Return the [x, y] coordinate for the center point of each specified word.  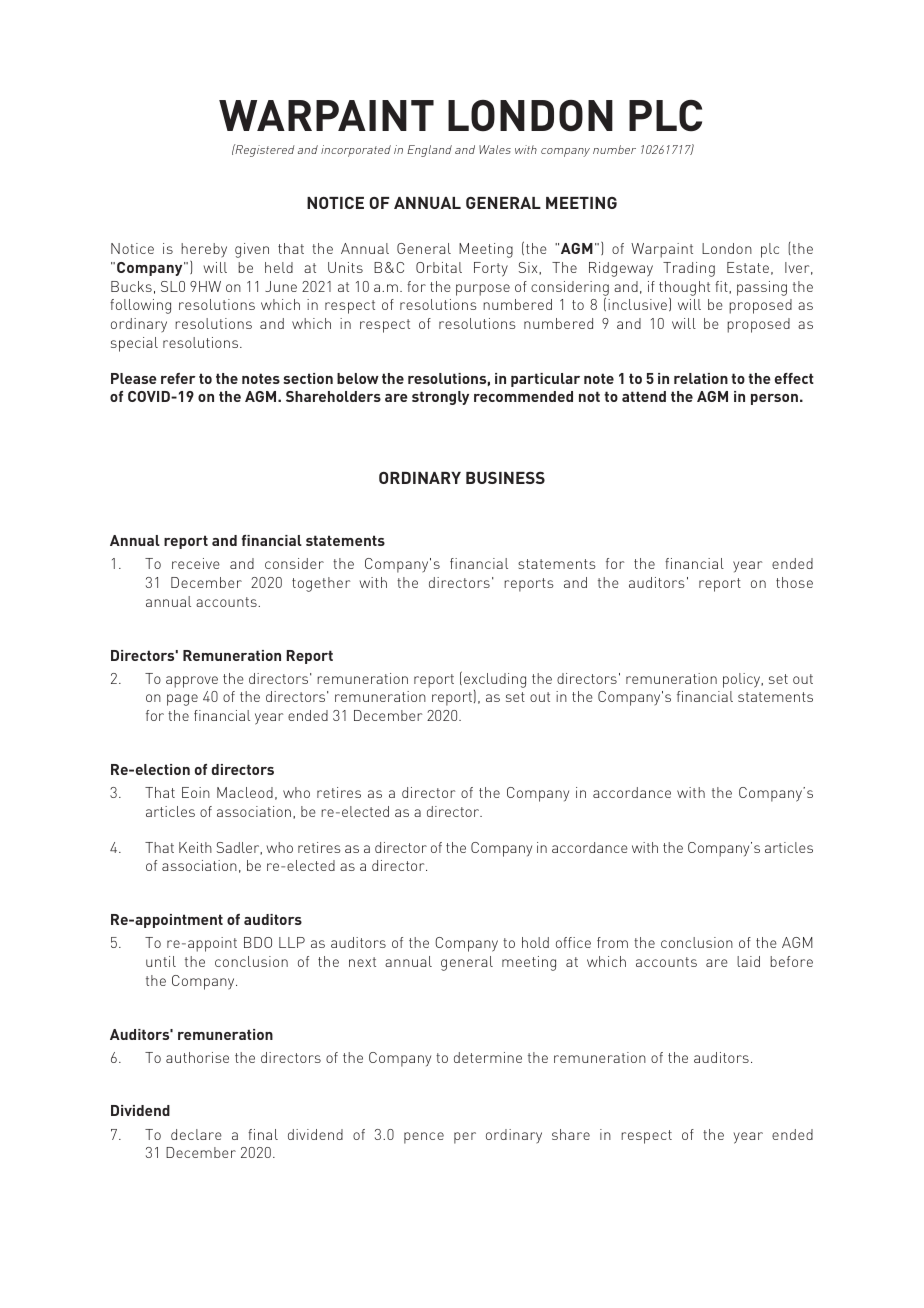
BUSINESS [505, 477]
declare [196, 1134]
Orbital [439, 267]
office [573, 942]
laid [748, 961]
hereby [204, 250]
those [794, 582]
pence [424, 1138]
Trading [689, 269]
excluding [495, 680]
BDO [258, 942]
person [774, 399]
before [791, 961]
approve [192, 682]
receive [196, 563]
